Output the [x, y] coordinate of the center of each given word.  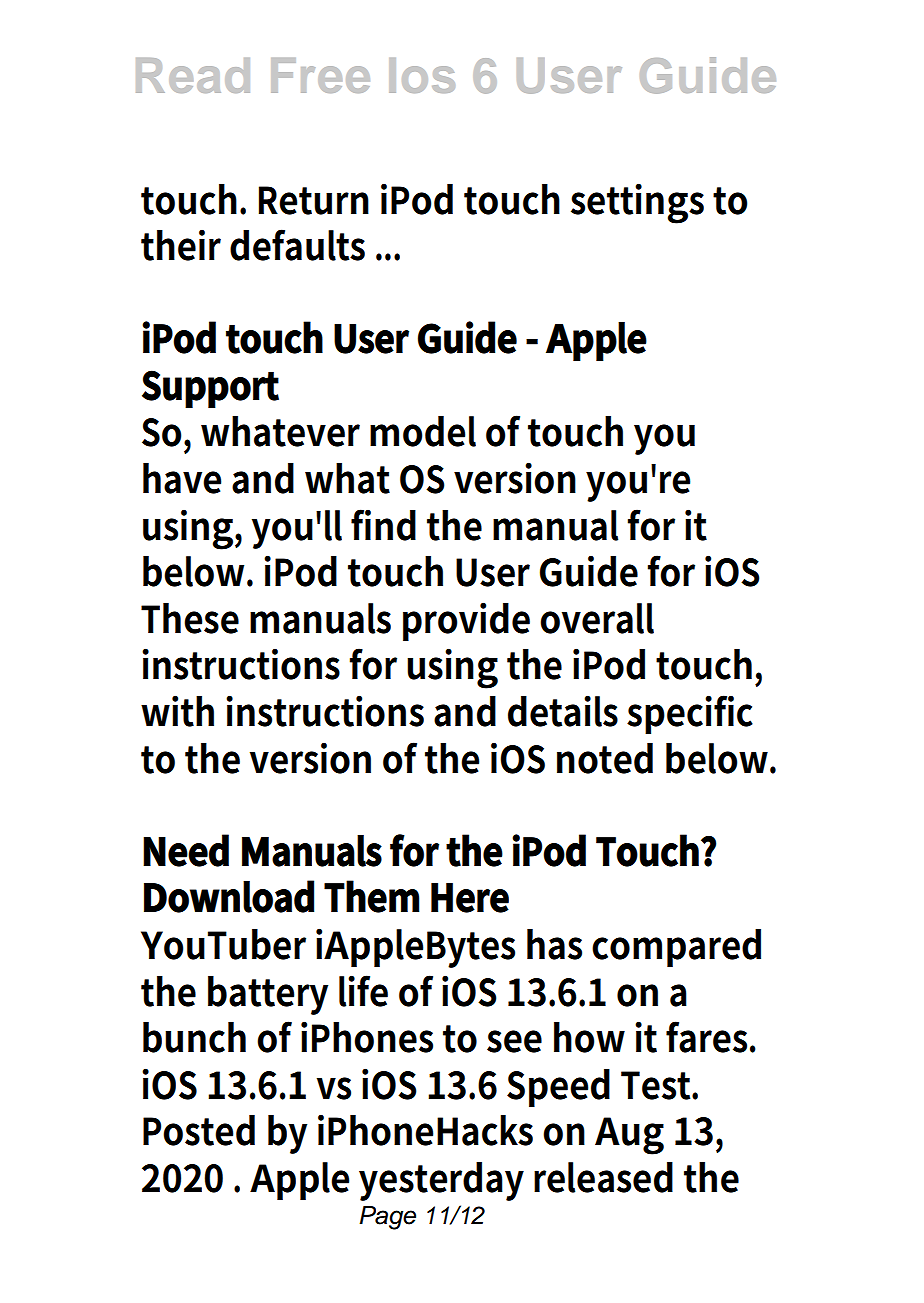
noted [605, 758]
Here [470, 898]
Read [193, 75]
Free [320, 75]
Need [186, 850]
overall [597, 618]
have [182, 478]
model [423, 431]
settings [637, 203]
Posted [199, 1130]
